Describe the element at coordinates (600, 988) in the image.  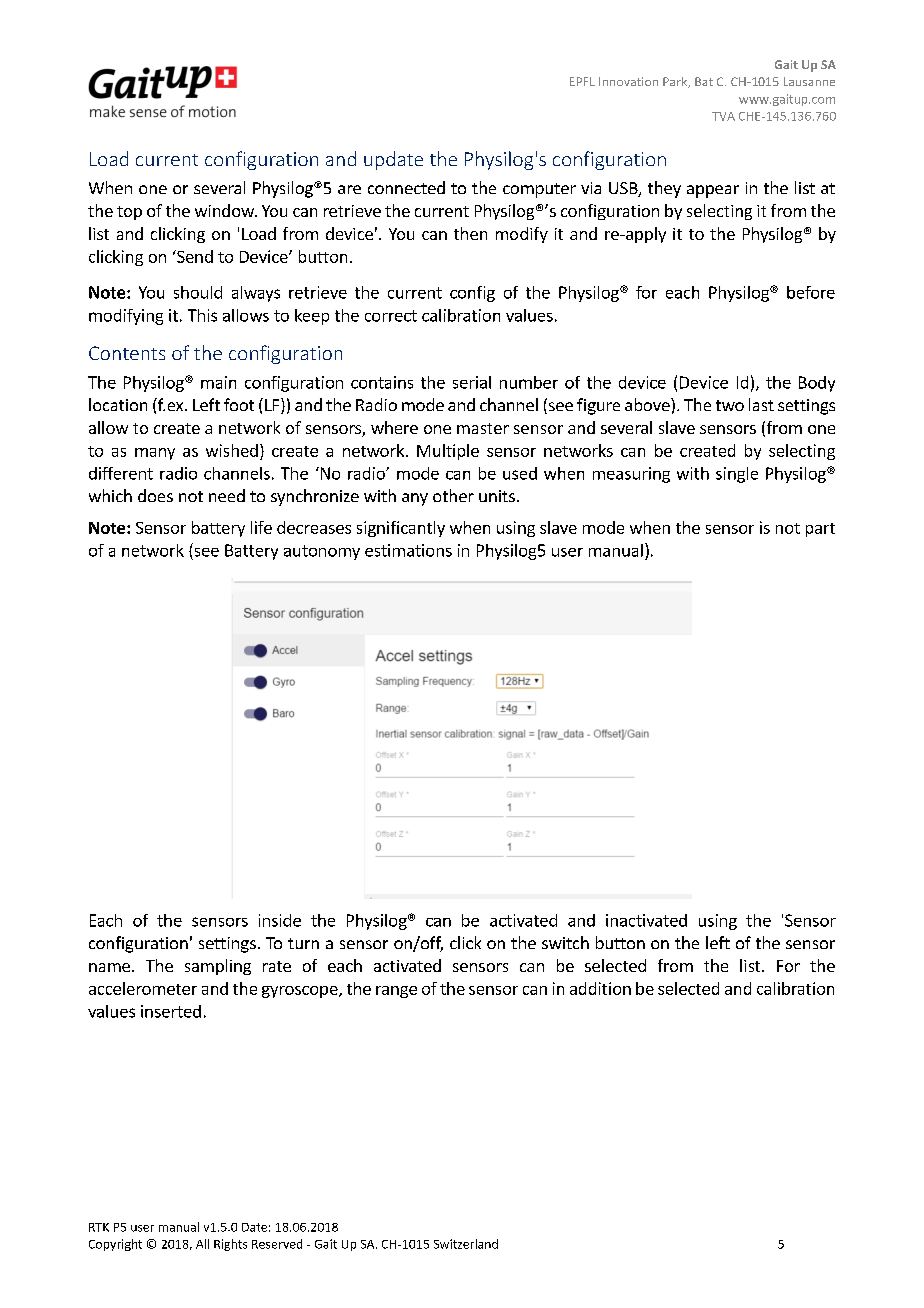
I see `addition` at that location.
